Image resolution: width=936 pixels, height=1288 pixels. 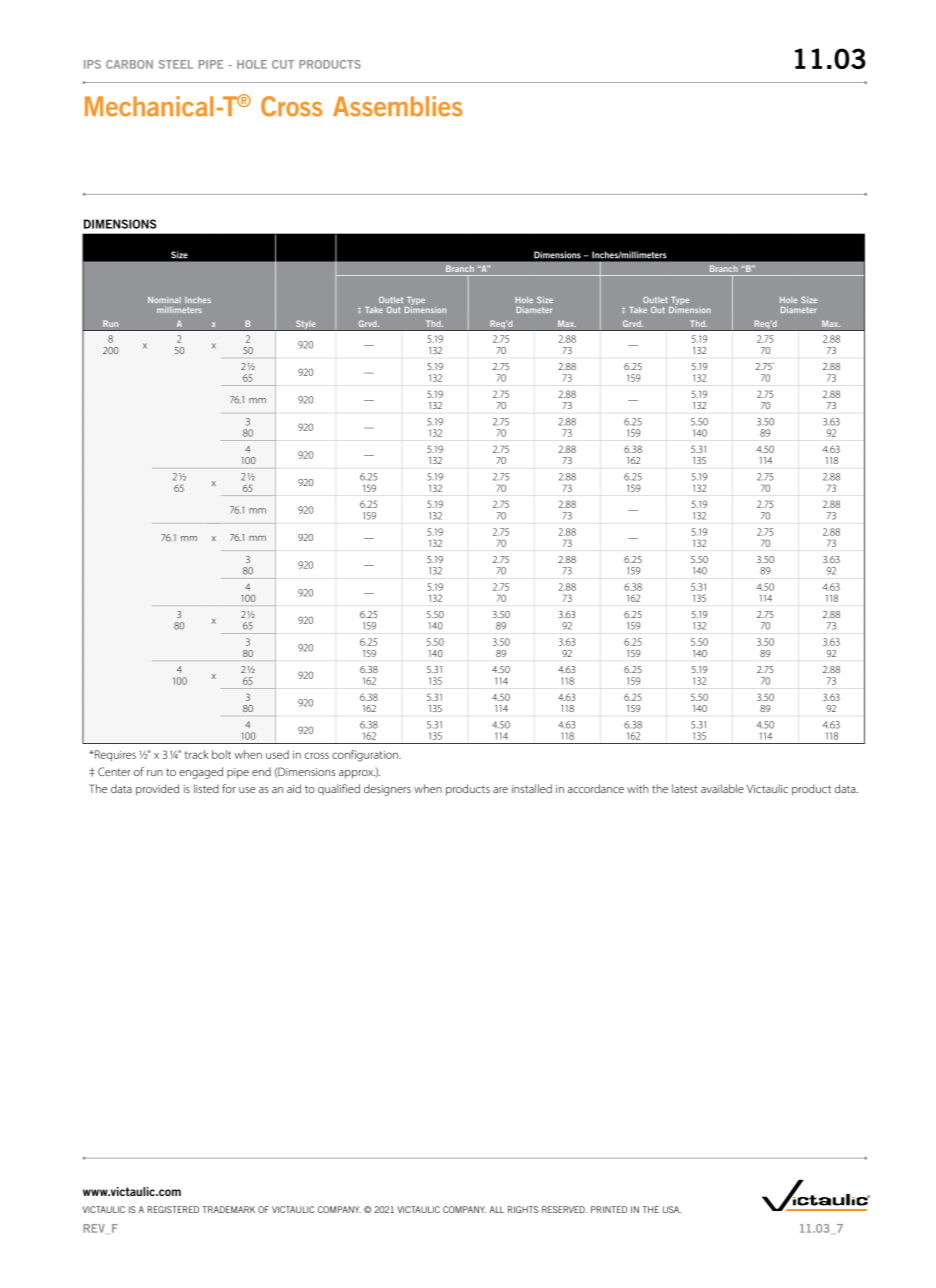 What do you see at coordinates (366, 756) in the screenshot?
I see `configuration` at bounding box center [366, 756].
